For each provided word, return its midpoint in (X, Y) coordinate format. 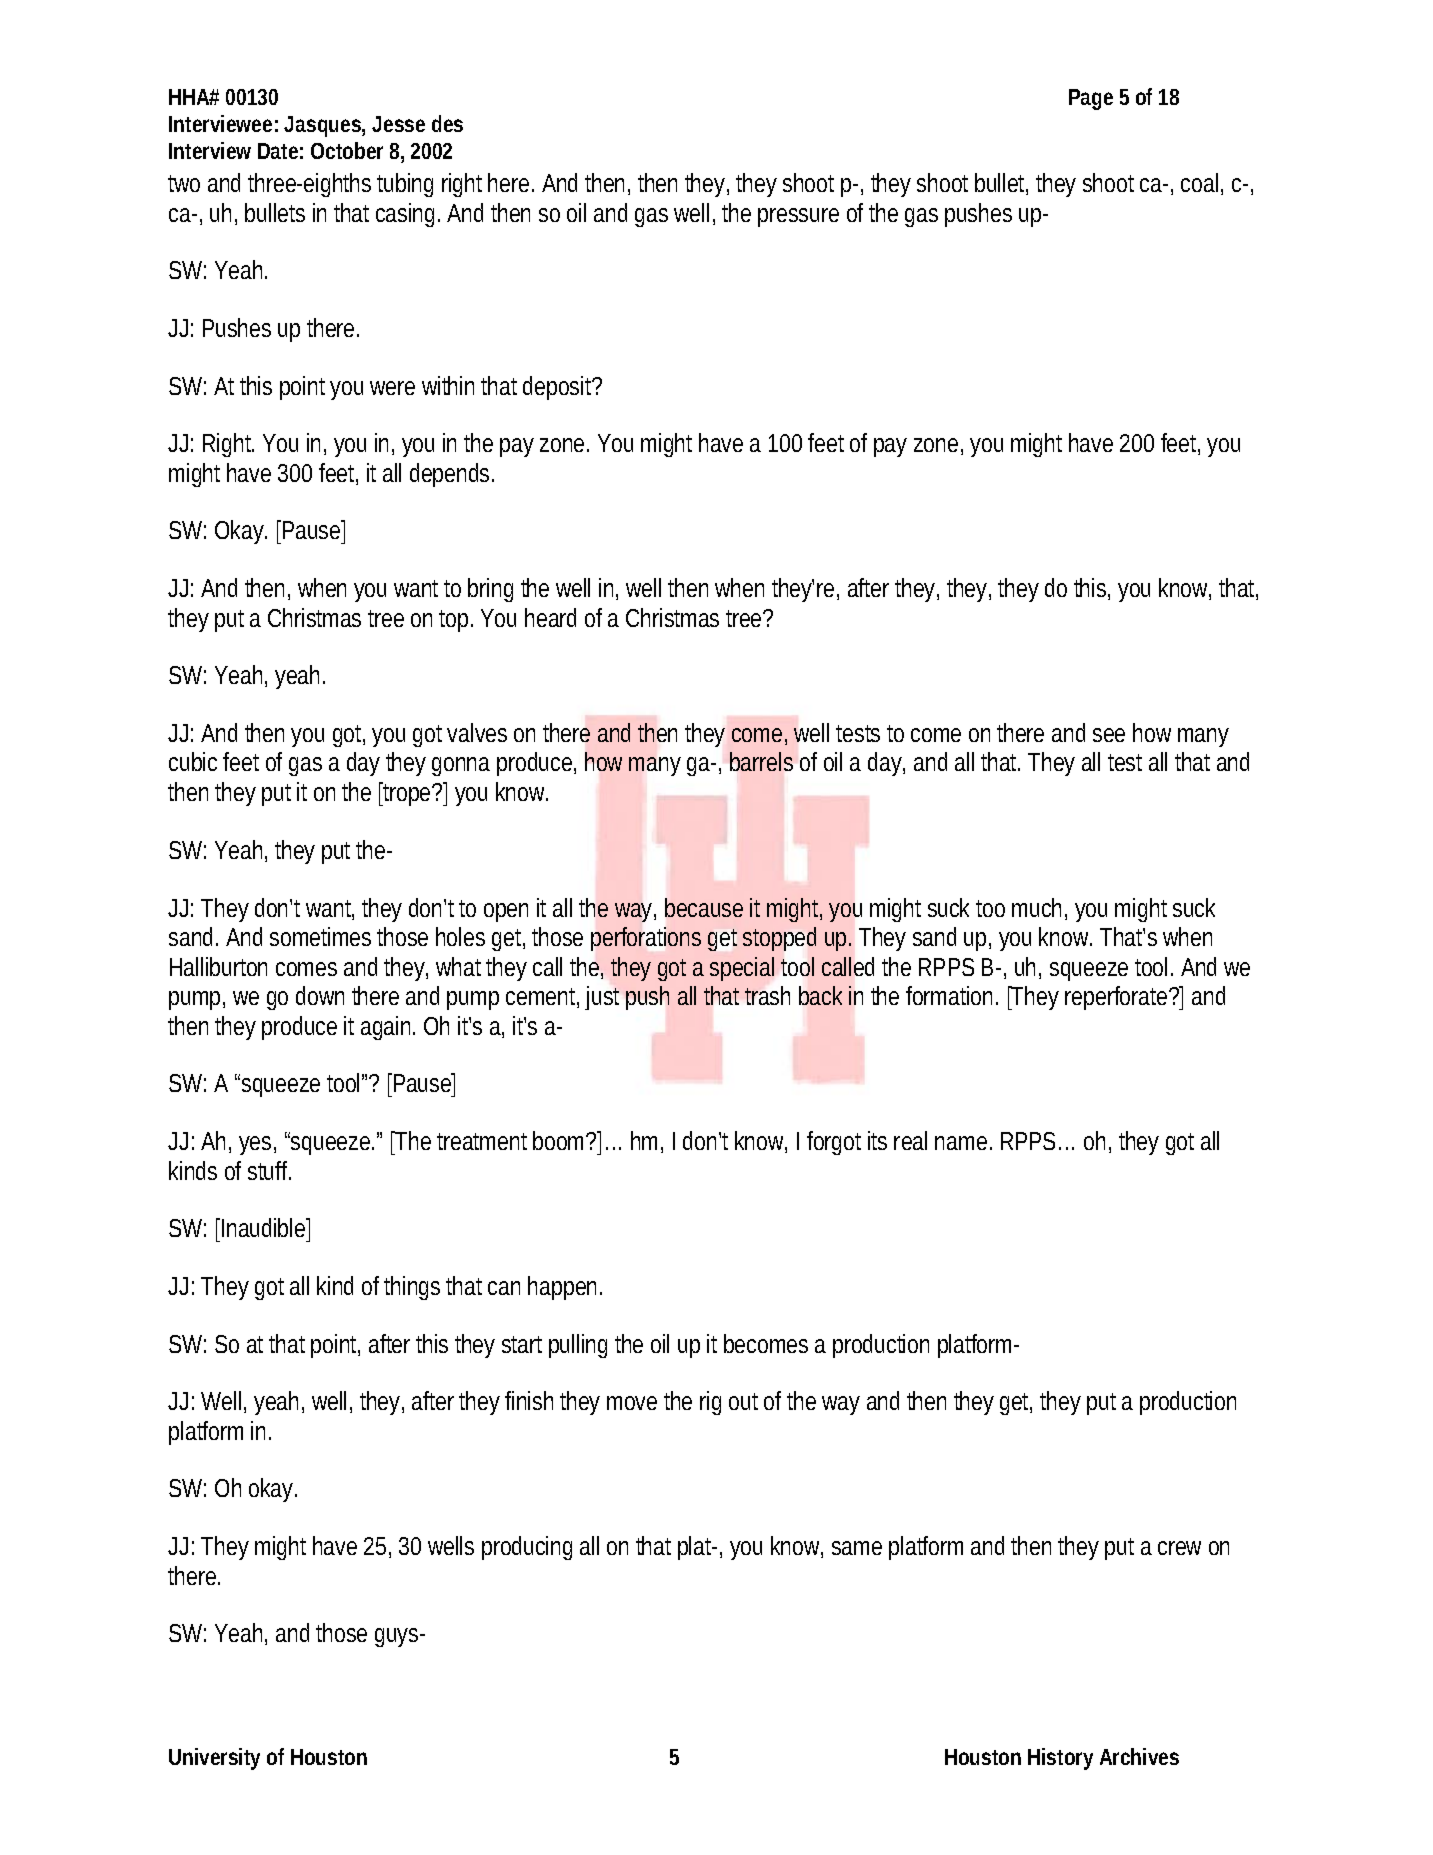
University (214, 1759)
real (910, 1140)
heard (550, 617)
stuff (269, 1170)
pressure (798, 217)
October (347, 150)
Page (1091, 99)
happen (565, 1288)
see (1109, 735)
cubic (193, 761)
